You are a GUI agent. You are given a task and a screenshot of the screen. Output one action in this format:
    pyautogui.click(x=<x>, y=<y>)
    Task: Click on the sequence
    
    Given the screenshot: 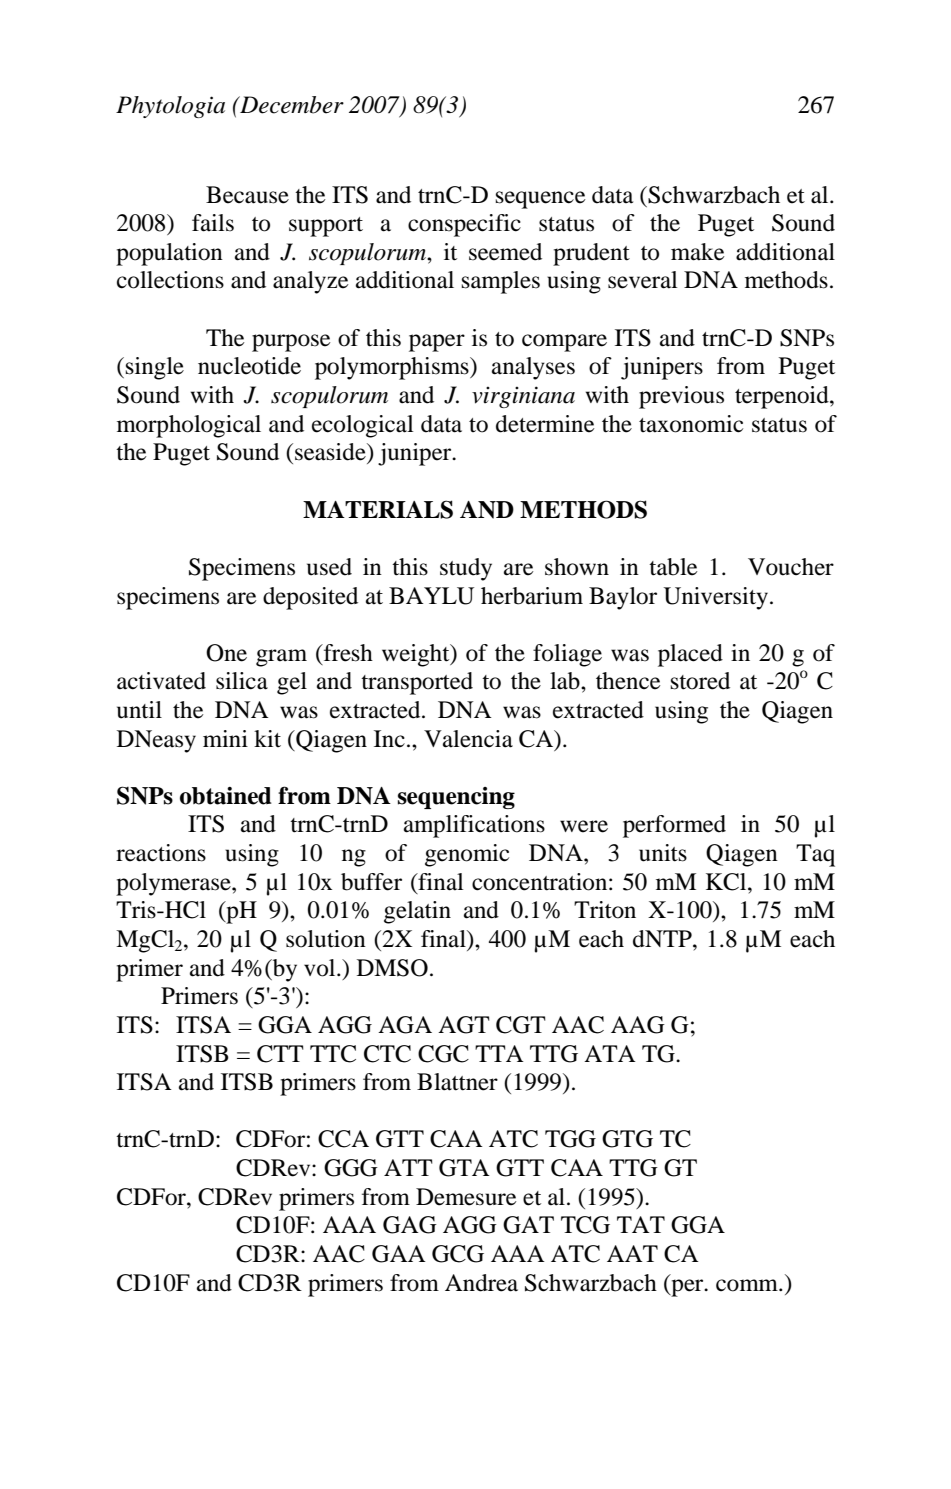 What is the action you would take?
    pyautogui.click(x=540, y=200)
